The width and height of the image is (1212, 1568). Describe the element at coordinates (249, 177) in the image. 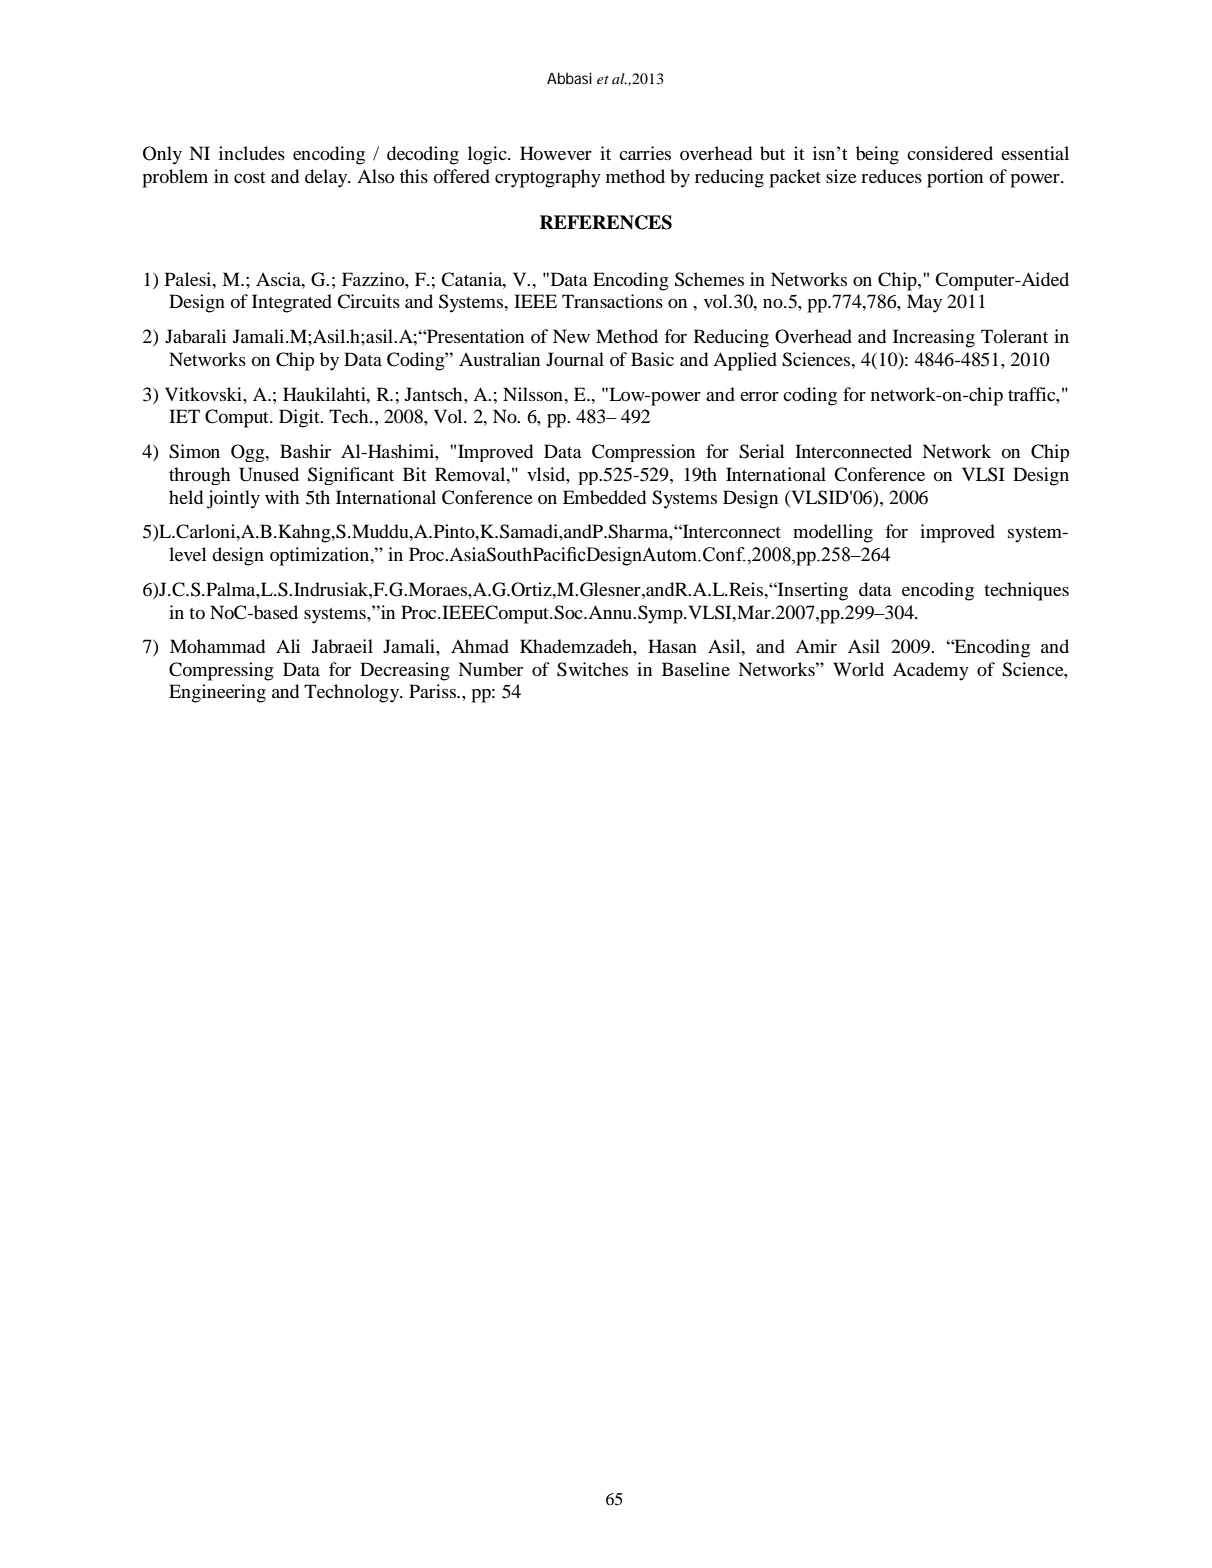

I see `cost` at that location.
